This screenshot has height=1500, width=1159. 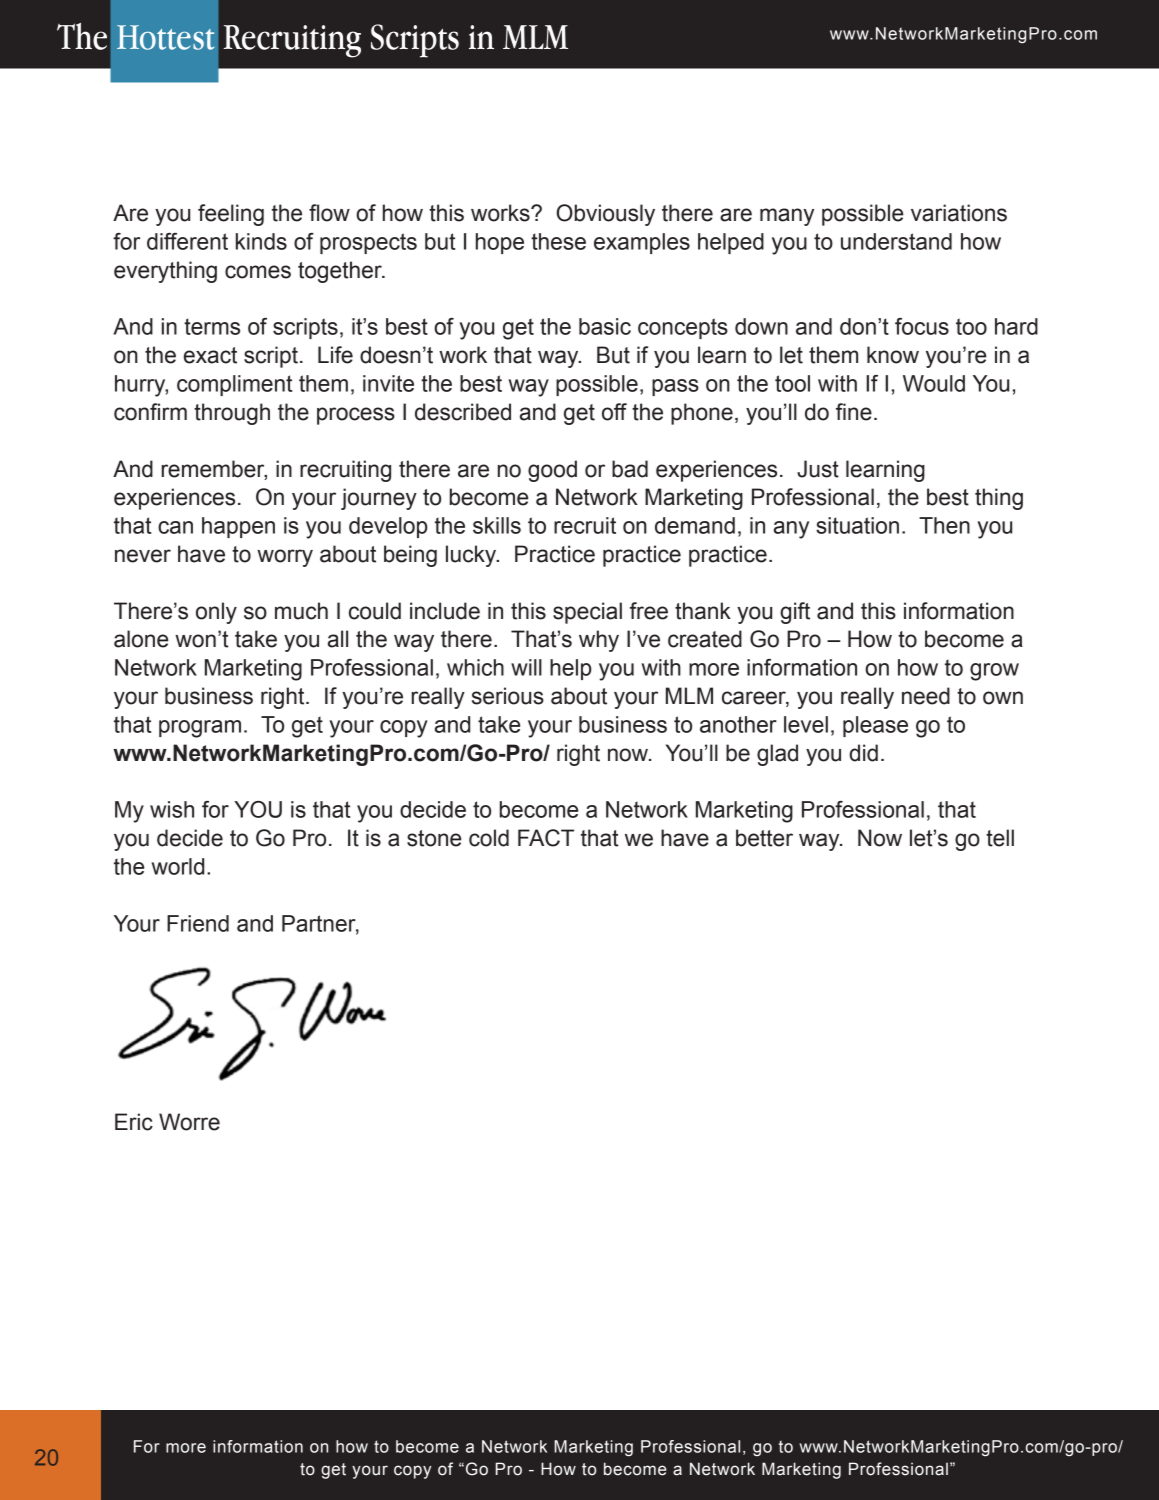 I want to click on good, so click(x=552, y=471).
